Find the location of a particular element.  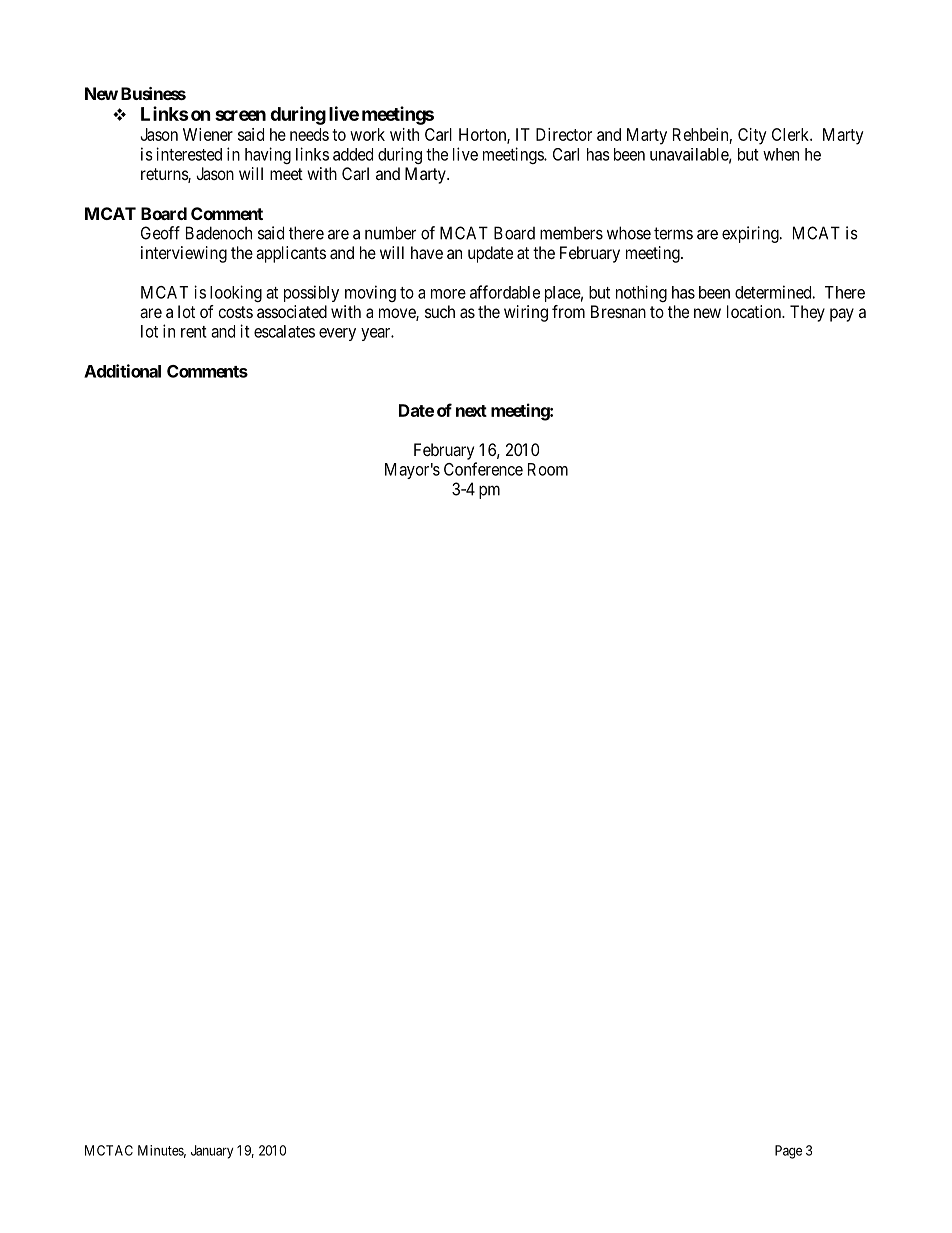

January is located at coordinates (212, 1152).
